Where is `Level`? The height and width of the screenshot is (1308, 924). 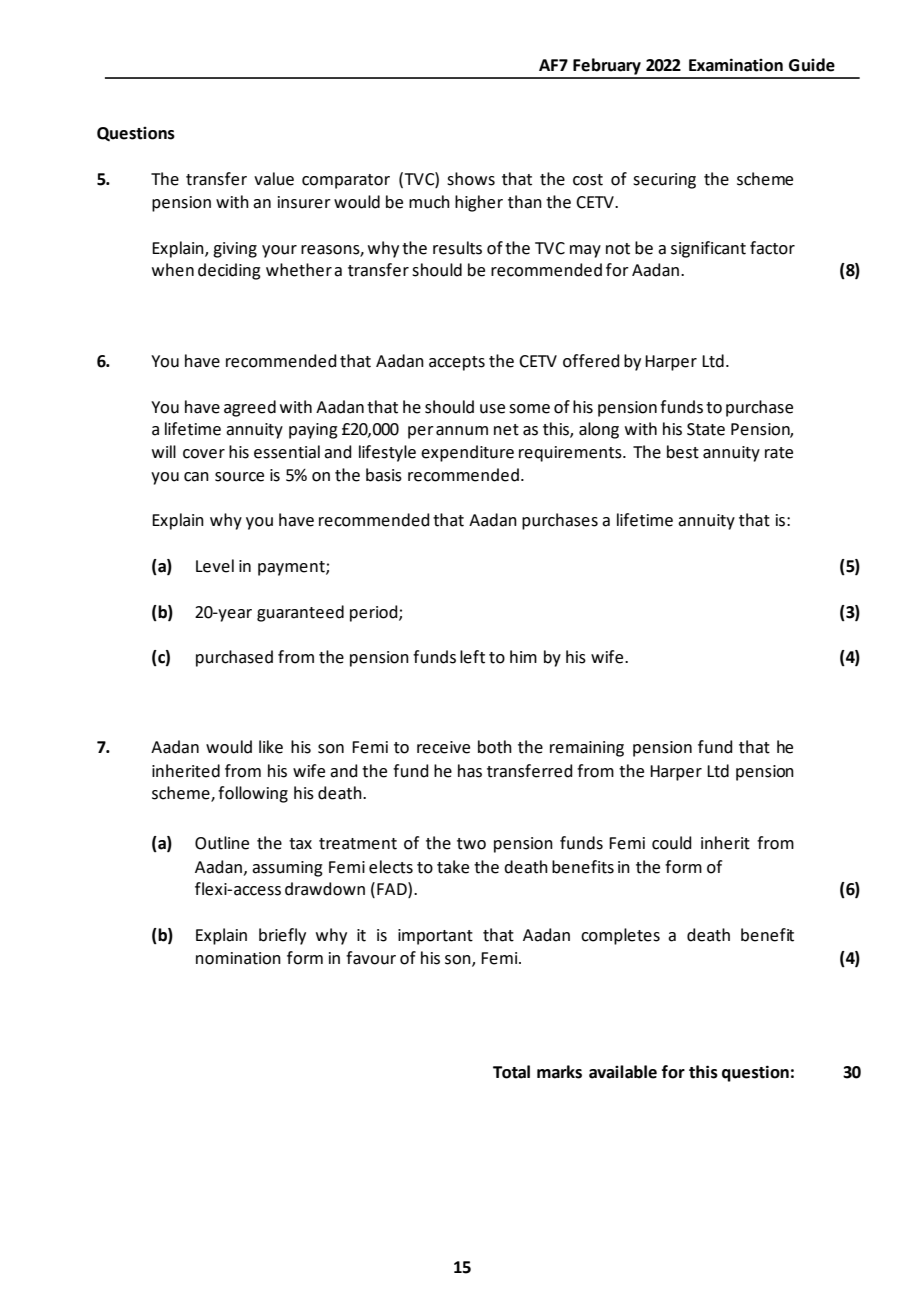 Level is located at coordinates (215, 566).
